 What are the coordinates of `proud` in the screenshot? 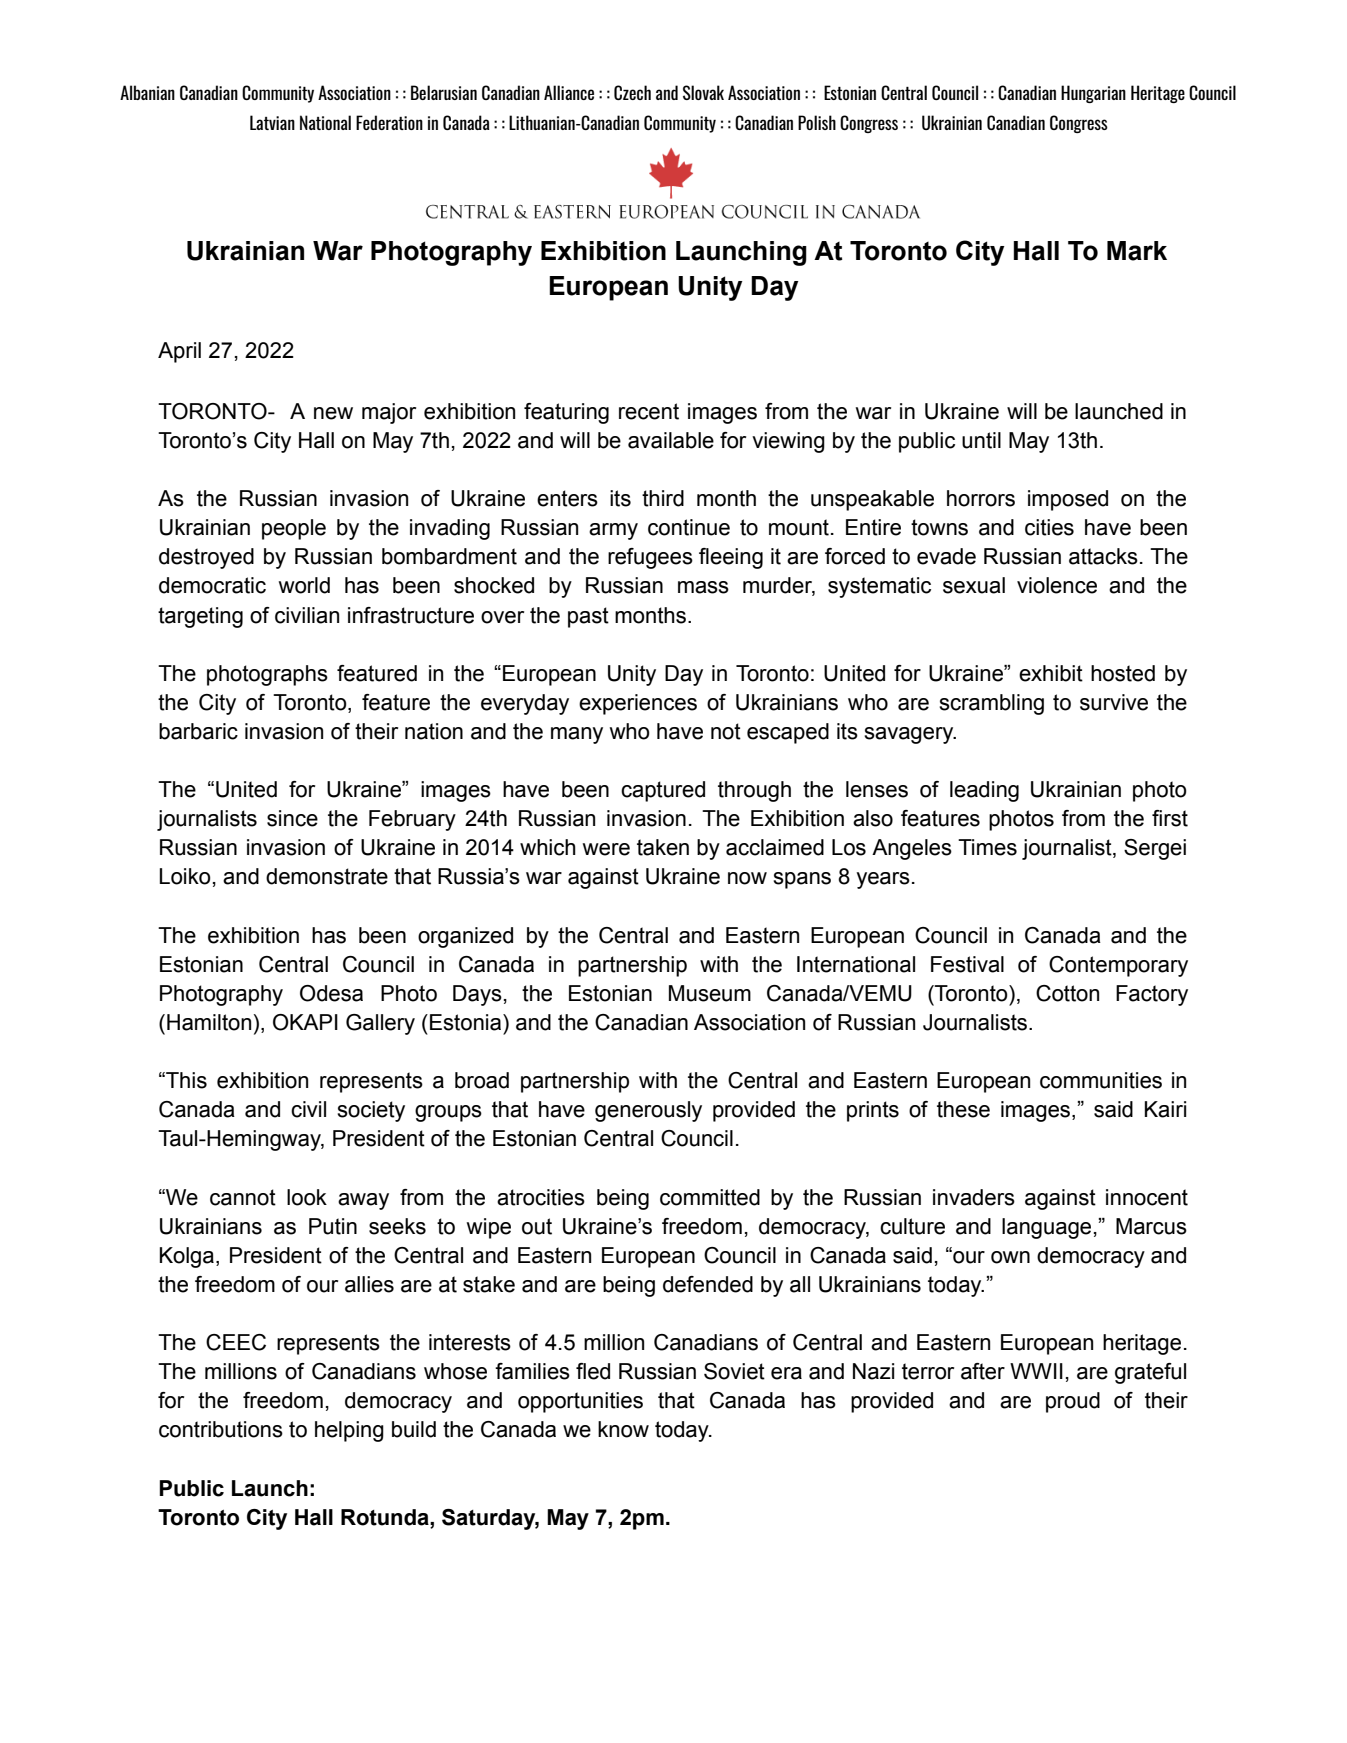 It's located at (1073, 1402).
